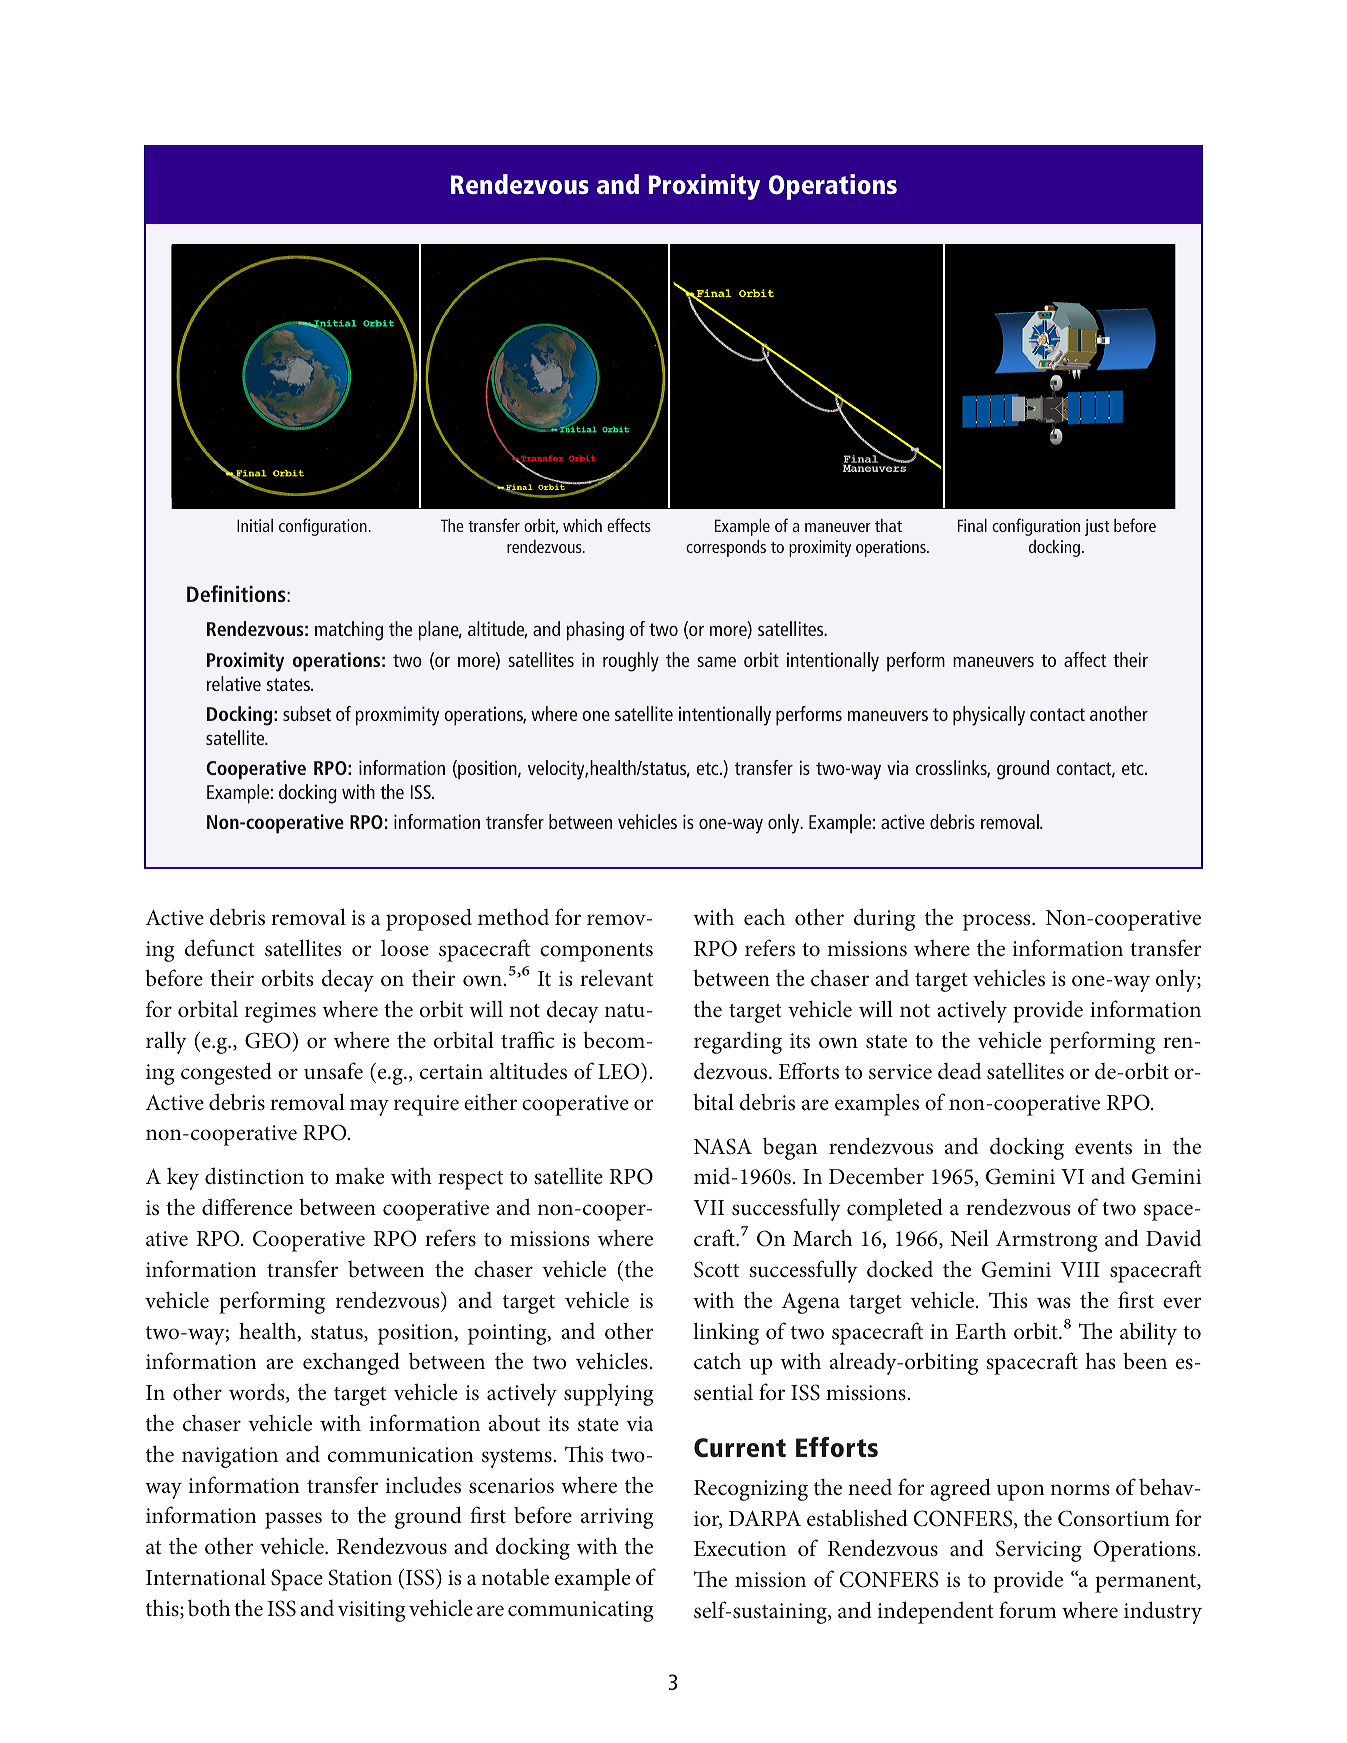 The width and height of the document is (1347, 1743). What do you see at coordinates (998, 922) in the document?
I see `process` at bounding box center [998, 922].
